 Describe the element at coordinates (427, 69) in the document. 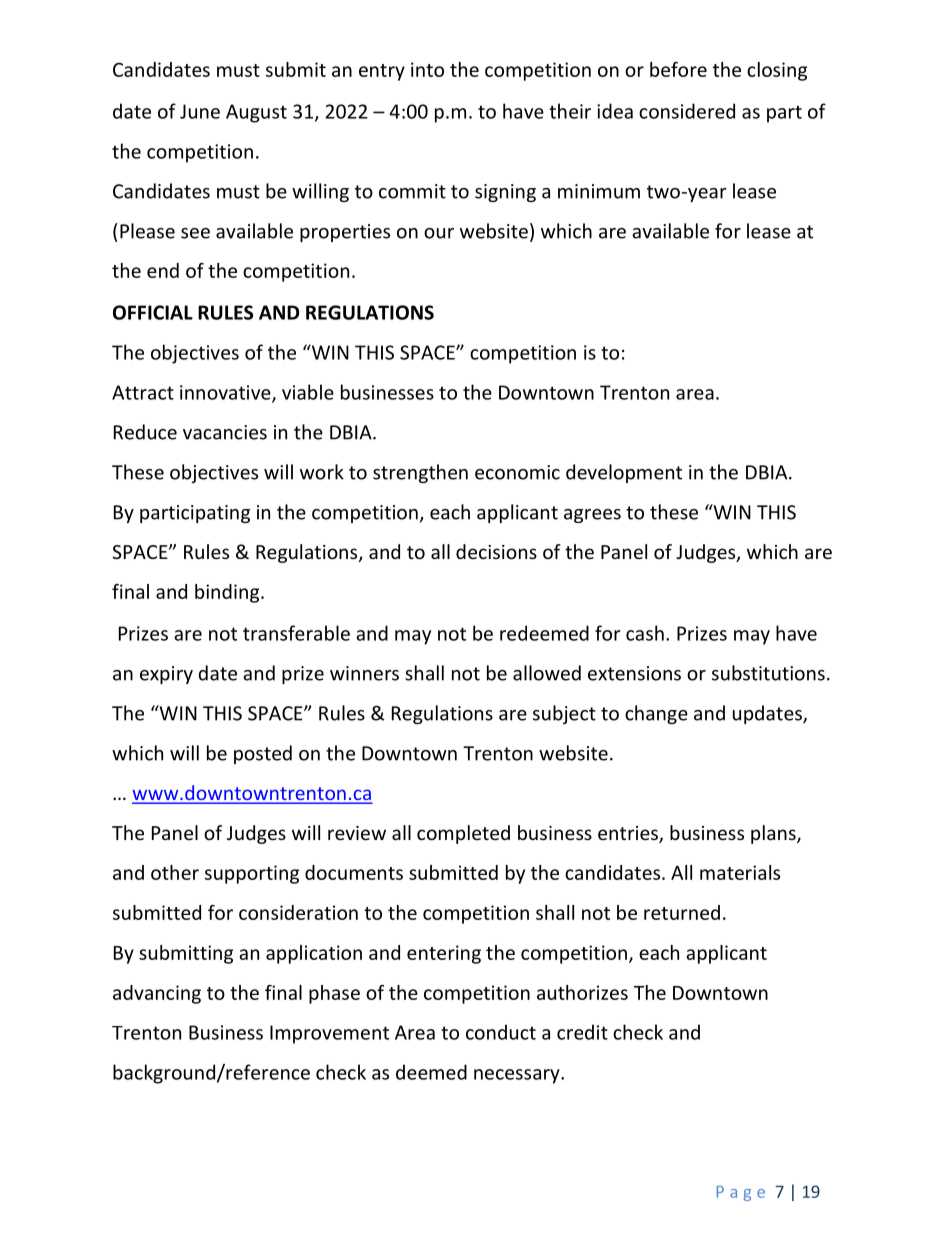

I see `into` at that location.
